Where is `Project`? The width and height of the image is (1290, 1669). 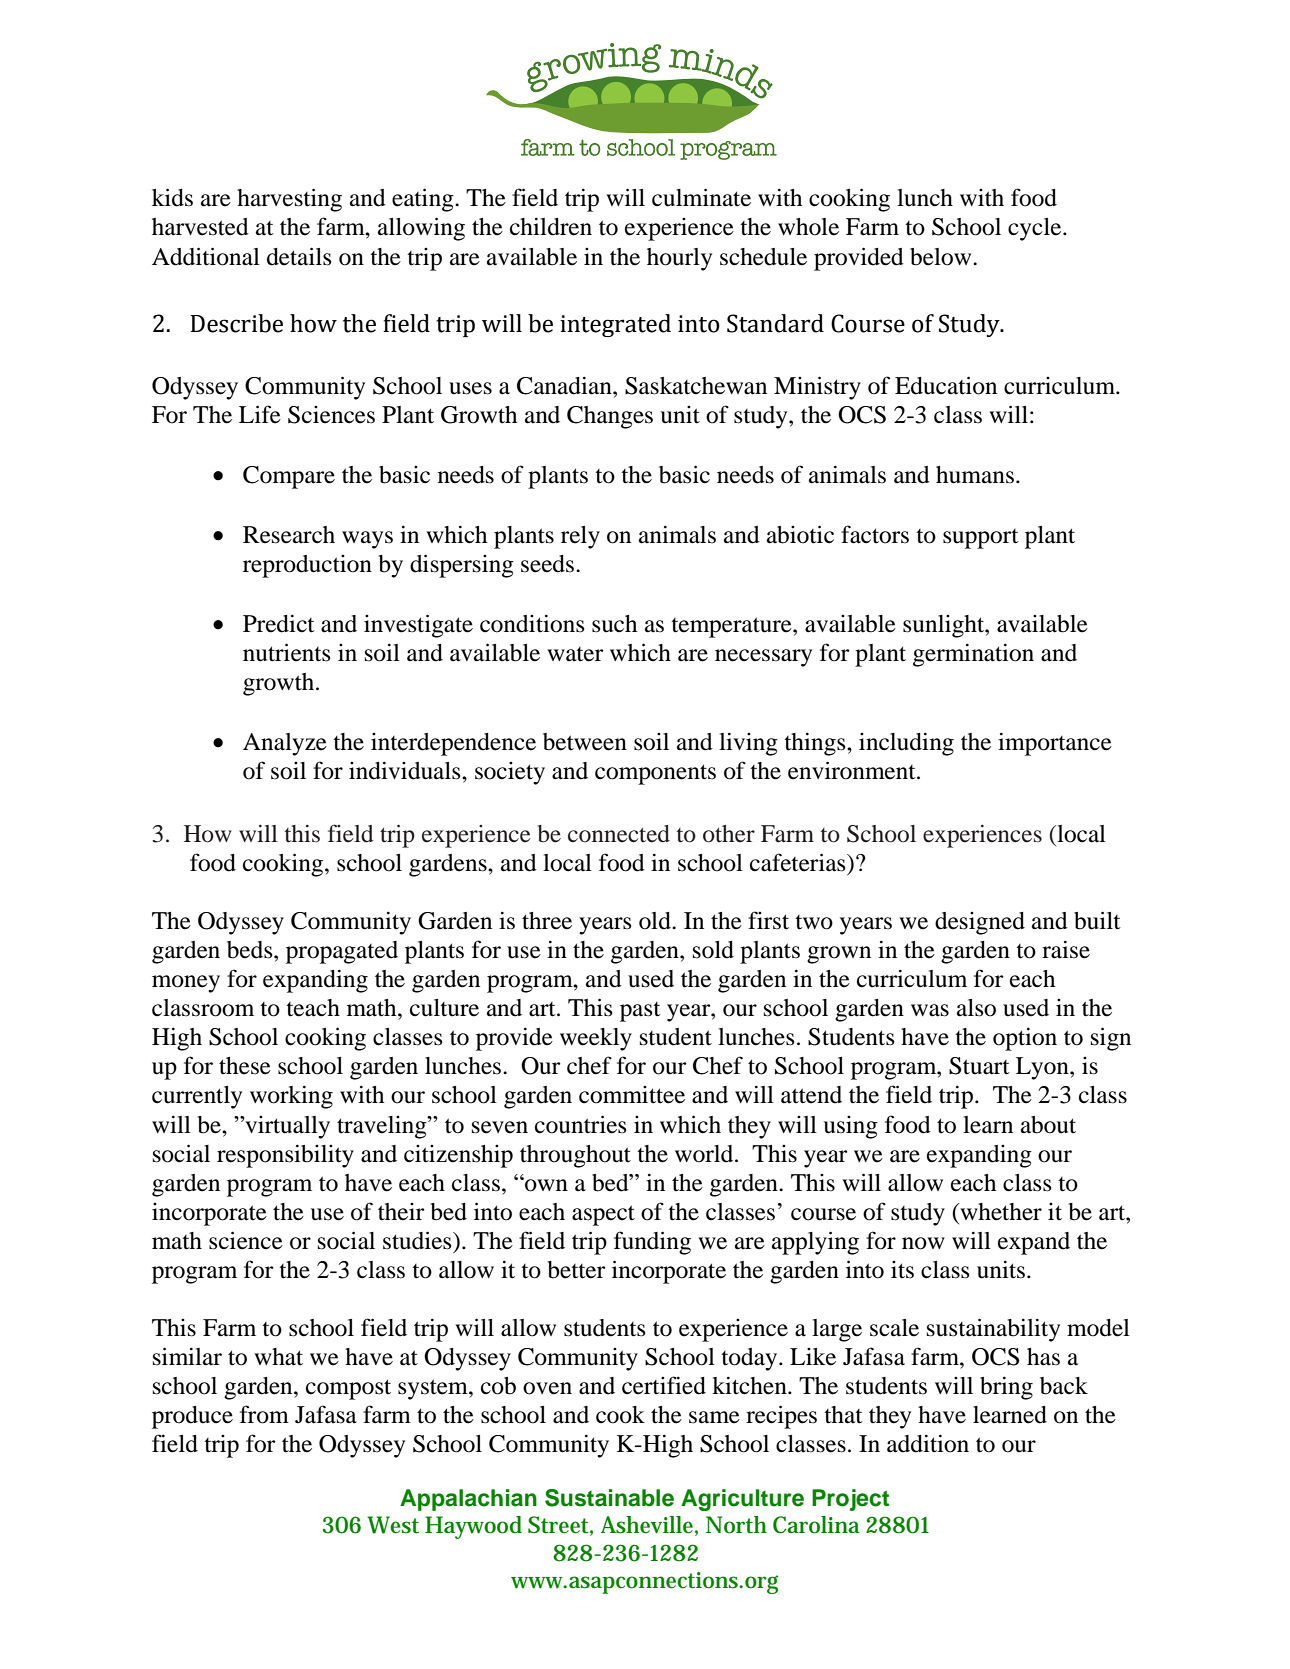 Project is located at coordinates (850, 1500).
